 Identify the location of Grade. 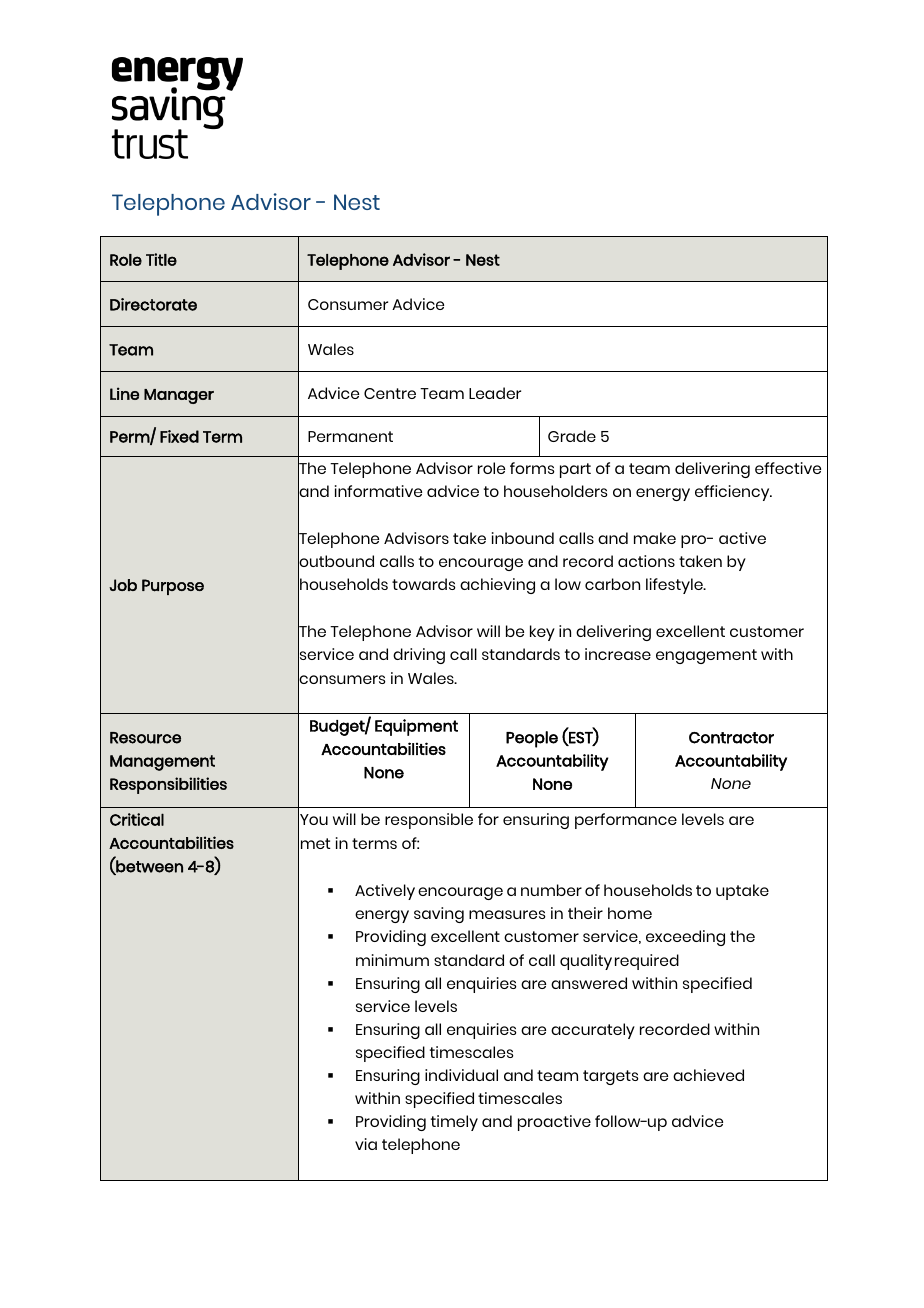
(572, 436).
